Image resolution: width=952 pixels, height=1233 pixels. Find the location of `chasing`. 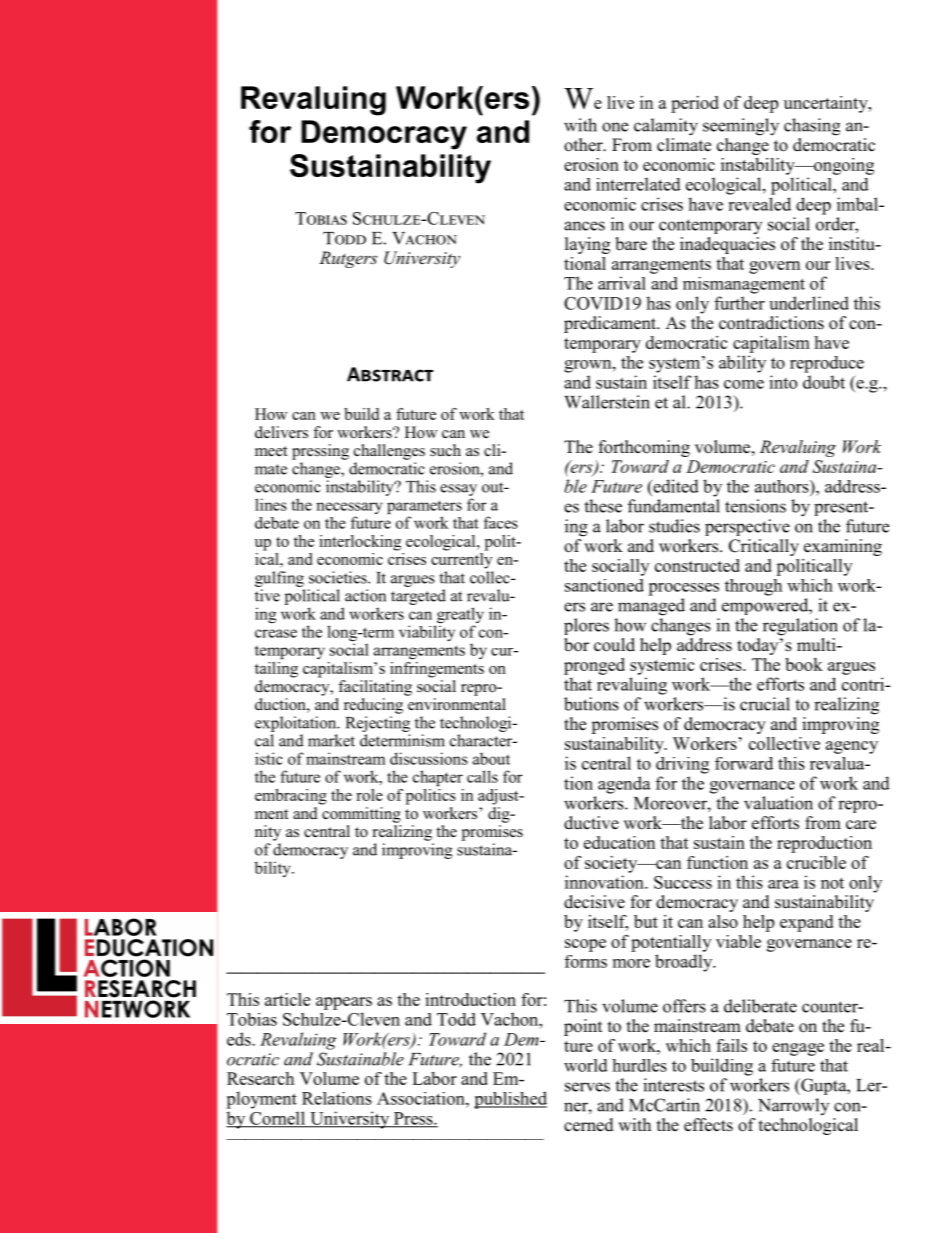

chasing is located at coordinates (812, 127).
